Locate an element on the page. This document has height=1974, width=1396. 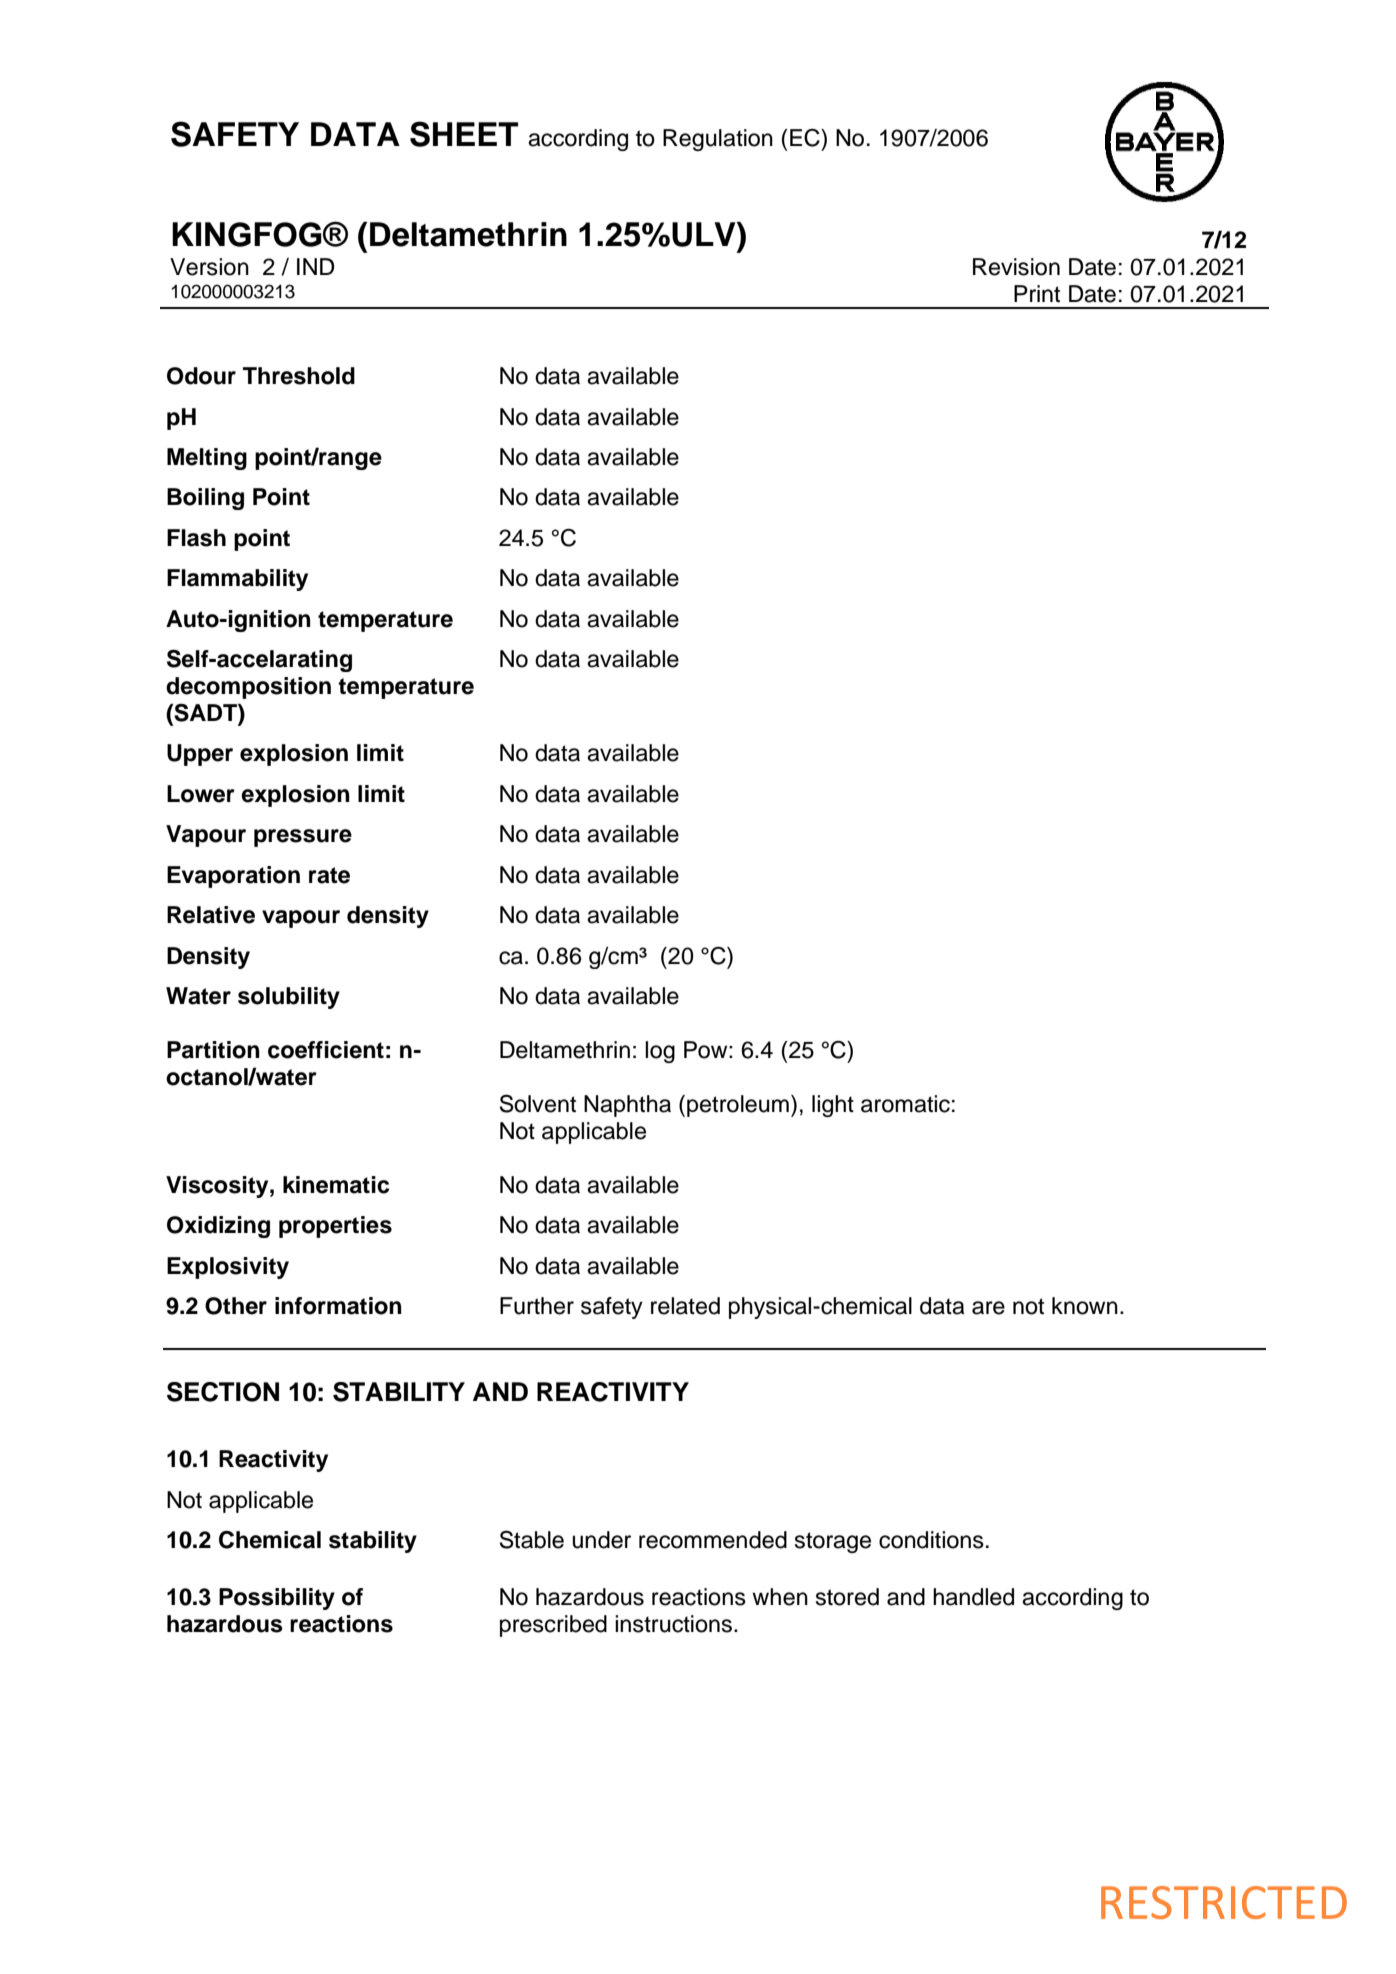
IND is located at coordinates (315, 266).
